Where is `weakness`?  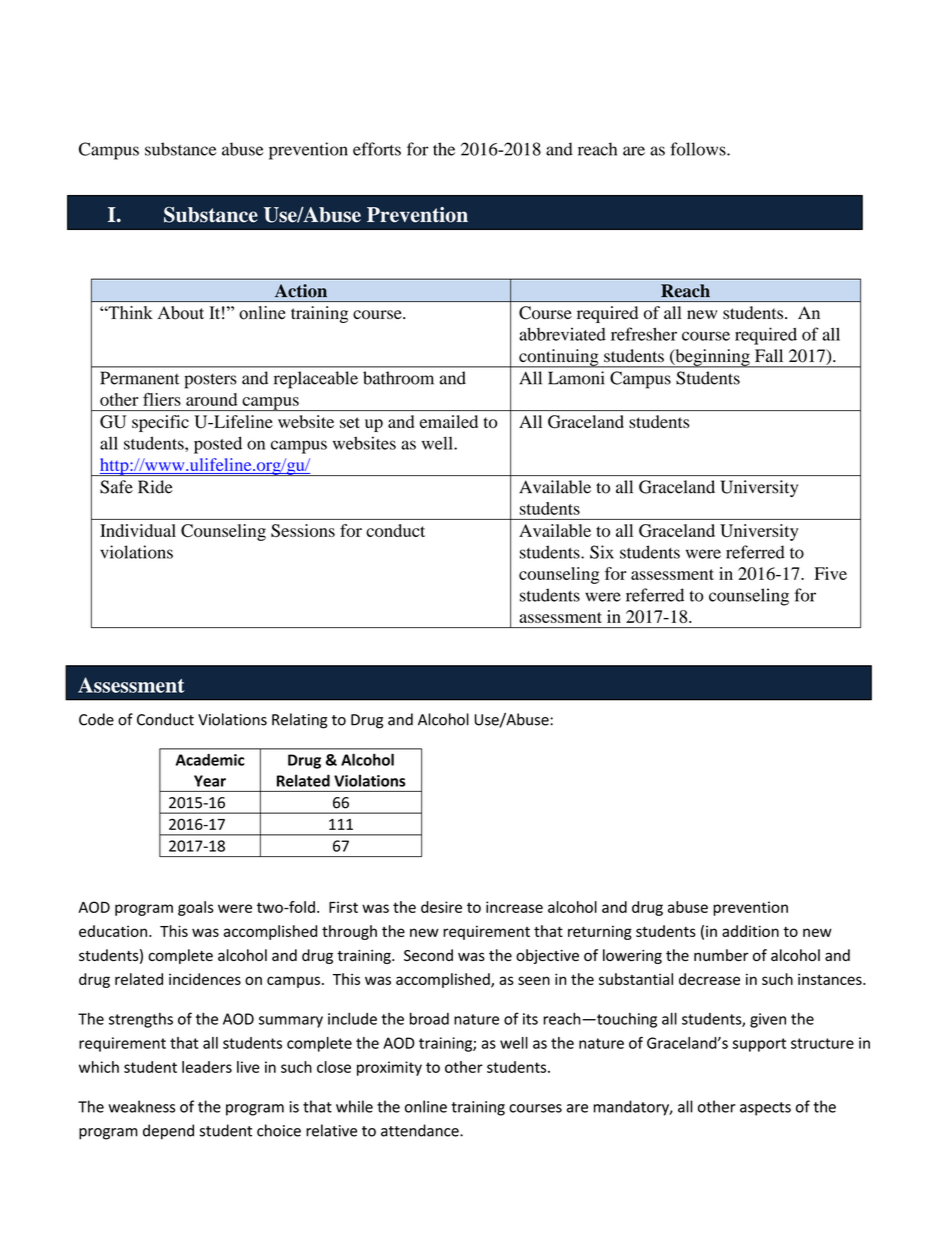
weakness is located at coordinates (141, 1106).
